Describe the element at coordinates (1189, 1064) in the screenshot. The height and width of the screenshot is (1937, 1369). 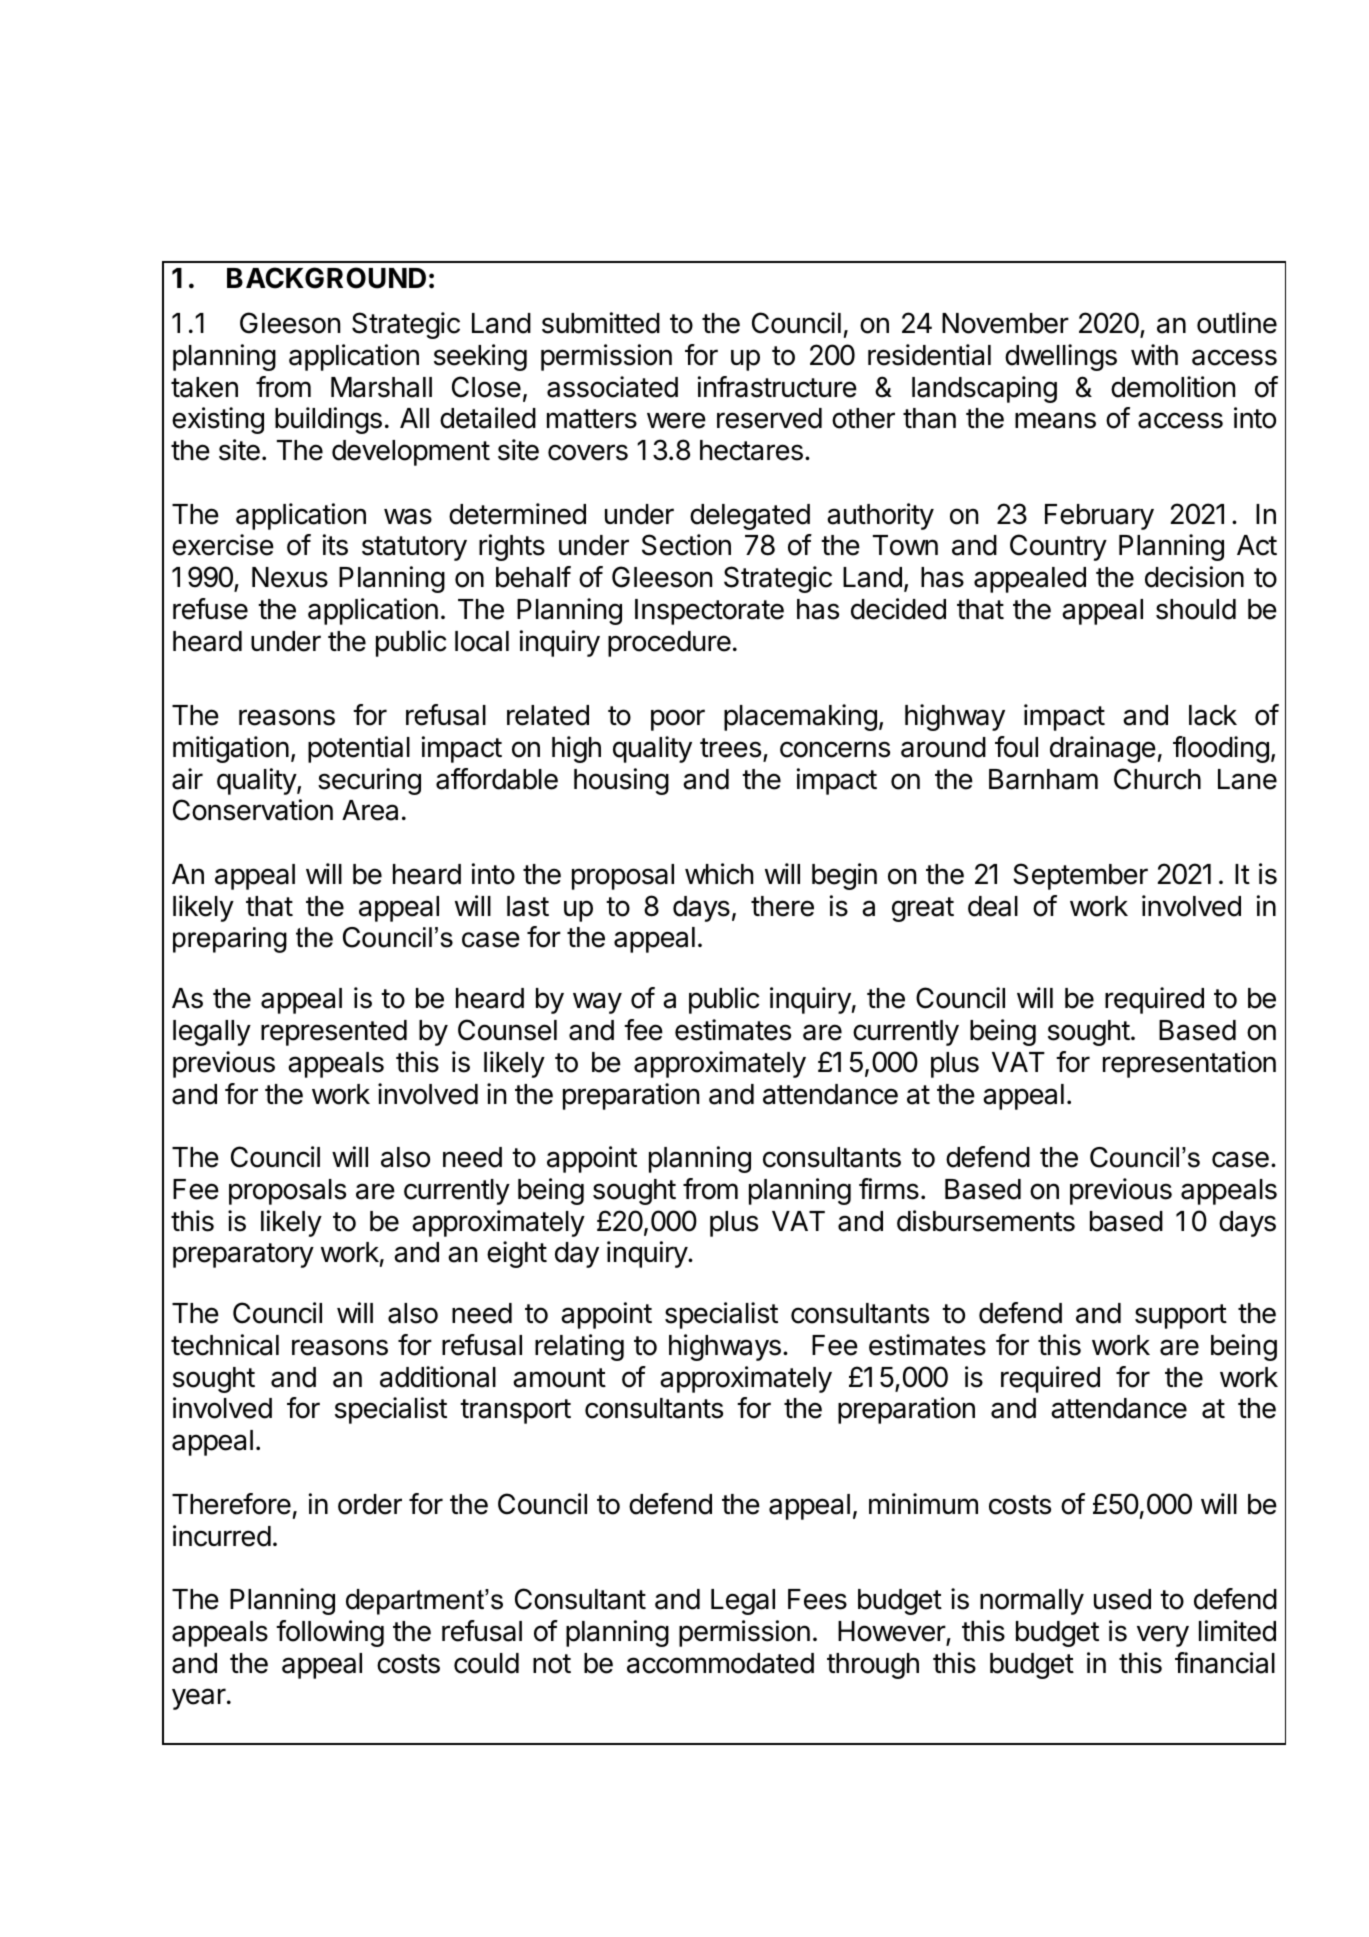
I see `representation` at that location.
